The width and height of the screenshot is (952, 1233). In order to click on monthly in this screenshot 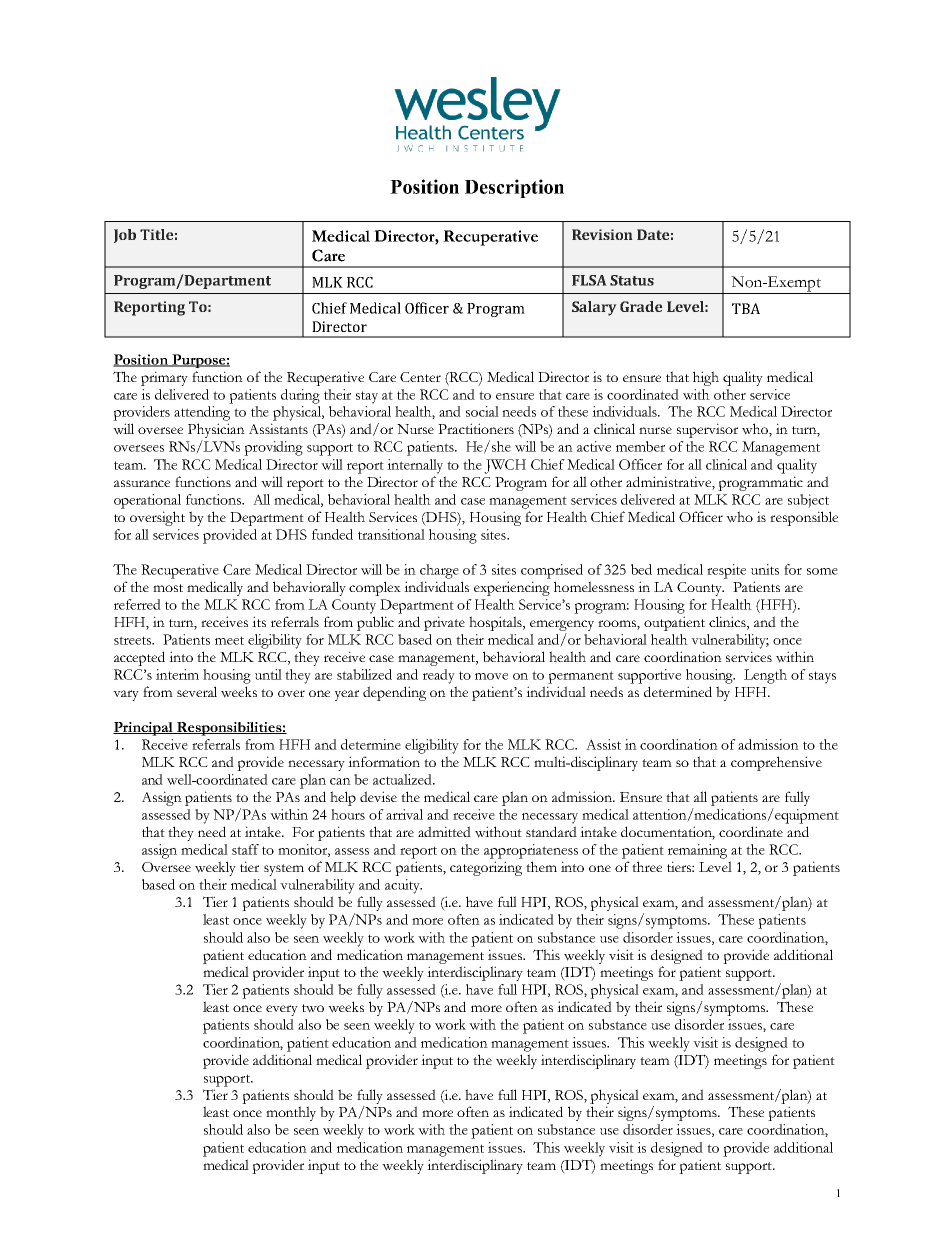, I will do `click(291, 1113)`.
